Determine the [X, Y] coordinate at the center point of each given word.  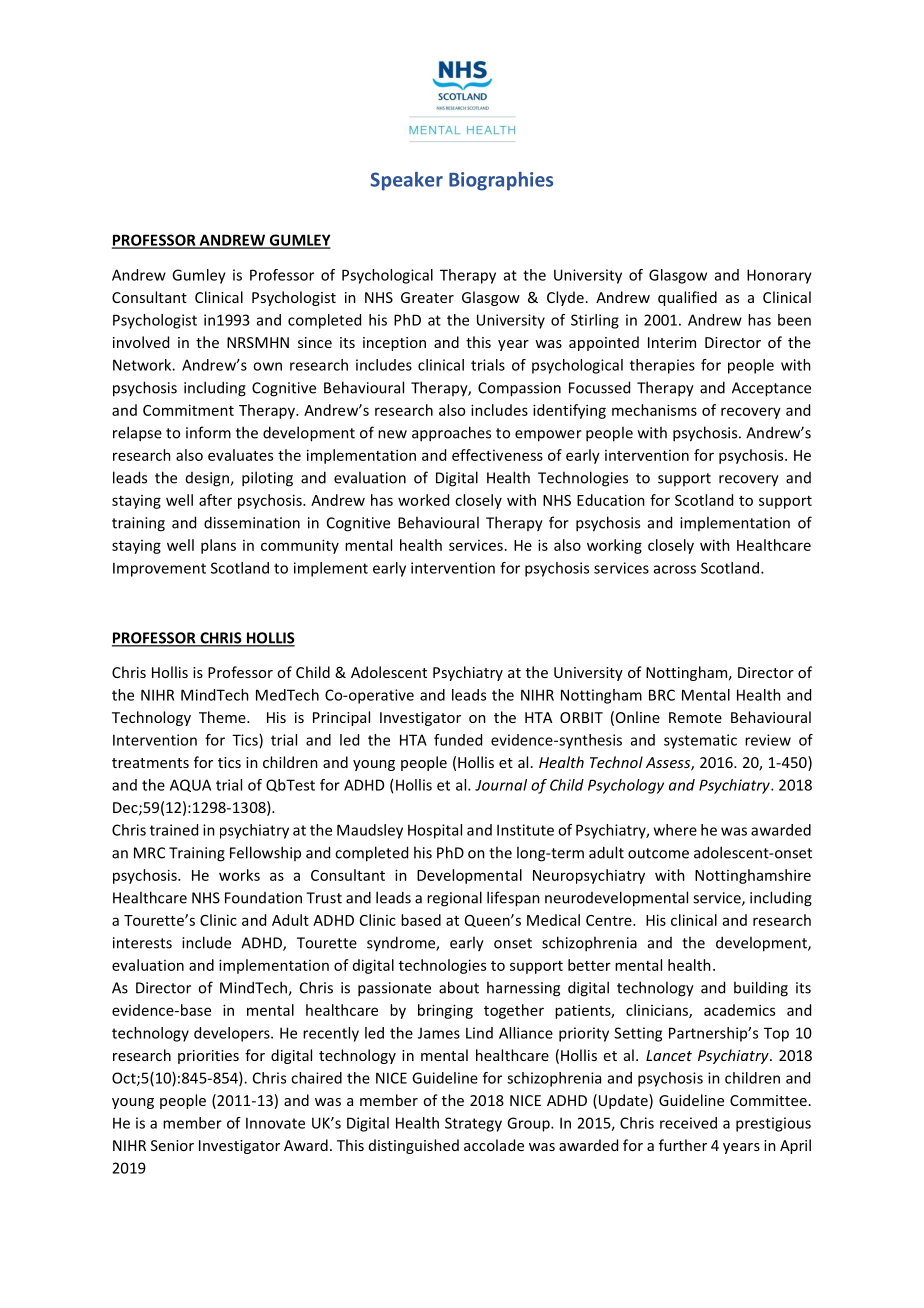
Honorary [779, 276]
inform [208, 432]
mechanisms [654, 410]
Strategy [473, 1124]
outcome [658, 853]
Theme [223, 717]
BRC [662, 695]
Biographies [501, 181]
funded [458, 740]
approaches [451, 434]
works [239, 875]
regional [454, 899]
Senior [172, 1145]
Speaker [406, 181]
